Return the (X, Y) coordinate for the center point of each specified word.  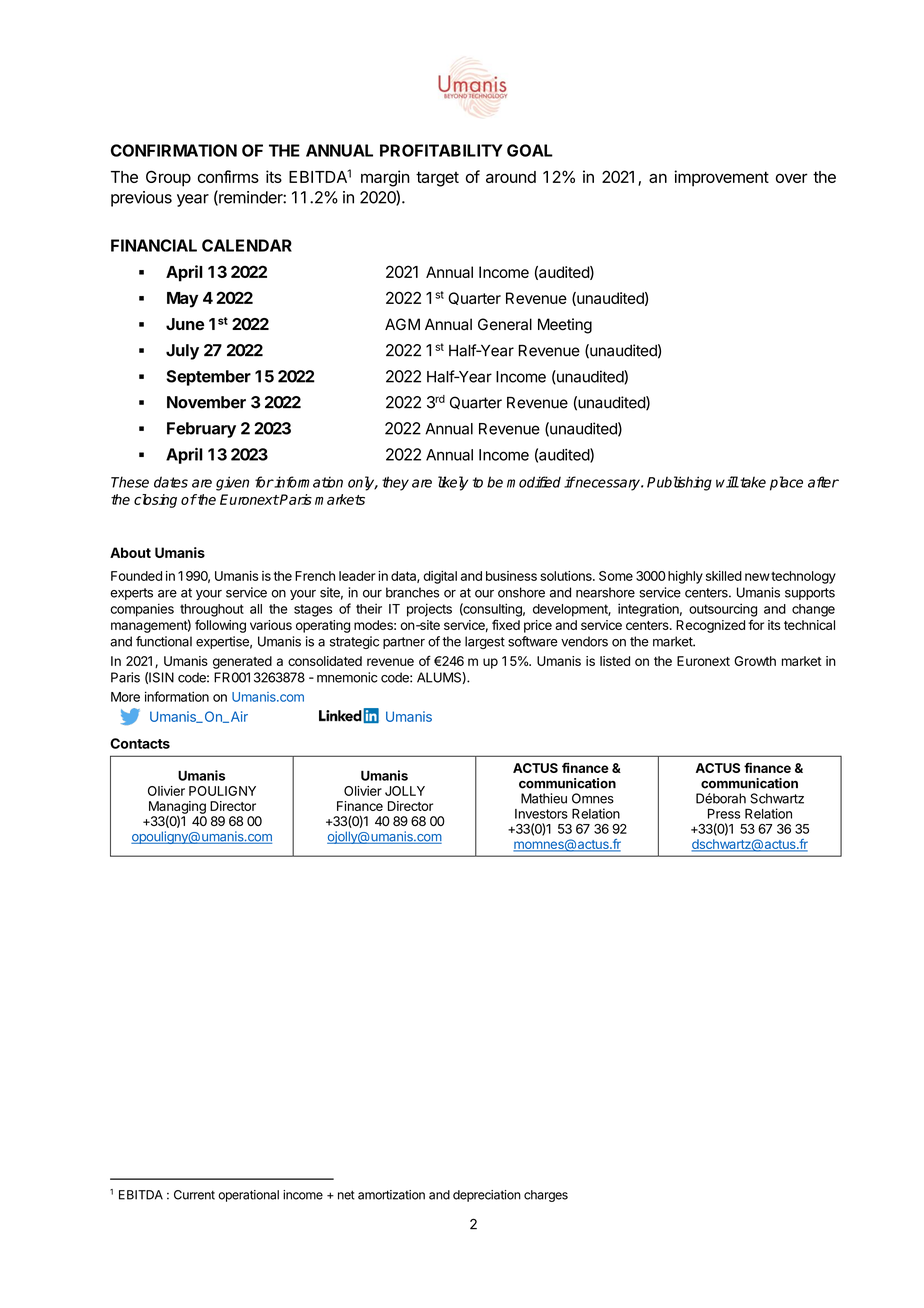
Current (194, 1195)
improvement (721, 178)
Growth (755, 661)
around (511, 177)
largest (485, 642)
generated (242, 662)
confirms (228, 176)
